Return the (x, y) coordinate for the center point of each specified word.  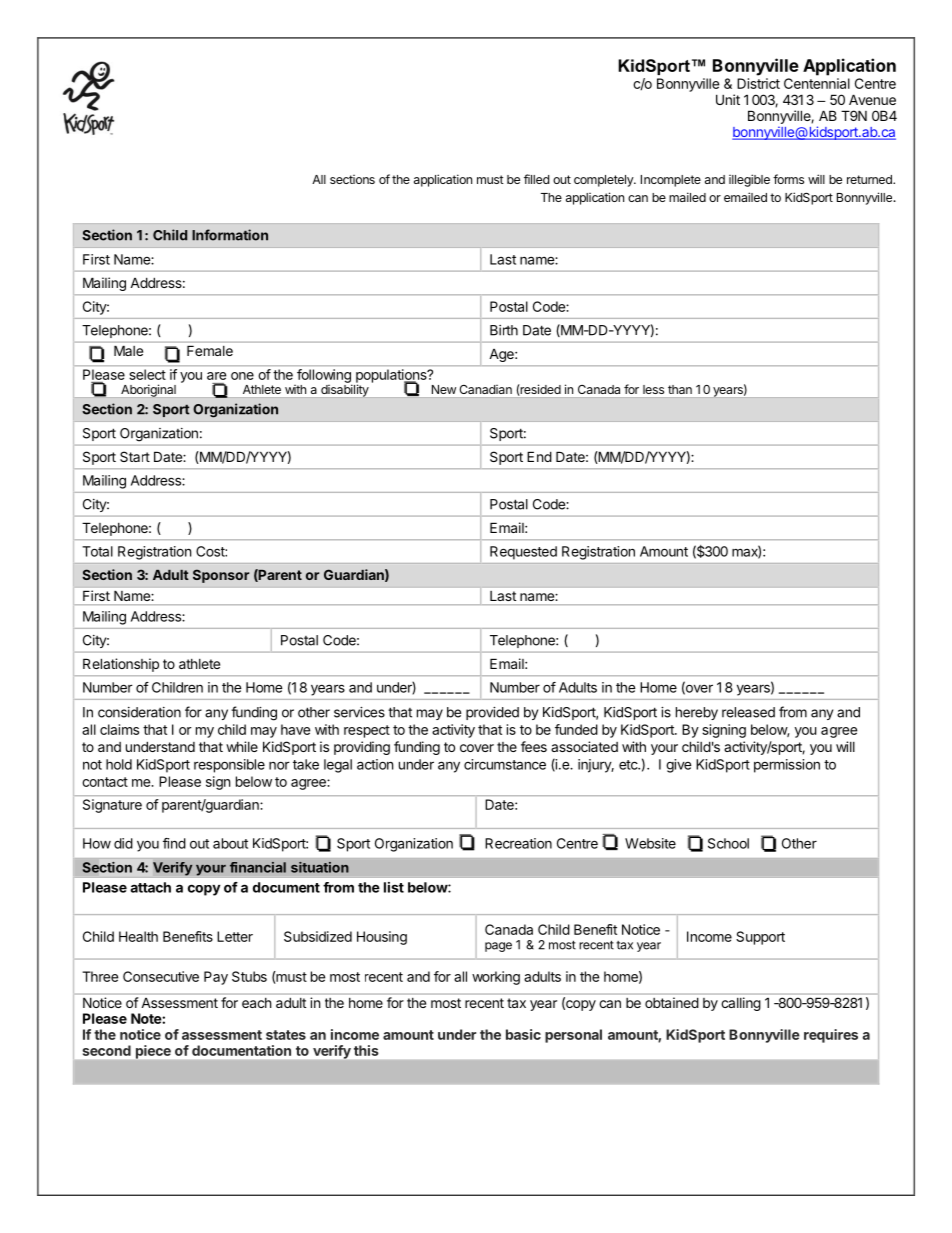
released (748, 712)
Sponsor (221, 576)
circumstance (505, 764)
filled (536, 179)
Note (147, 1018)
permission (787, 766)
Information (230, 235)
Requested (523, 553)
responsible (229, 766)
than (680, 389)
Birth (504, 330)
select (148, 374)
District (758, 83)
